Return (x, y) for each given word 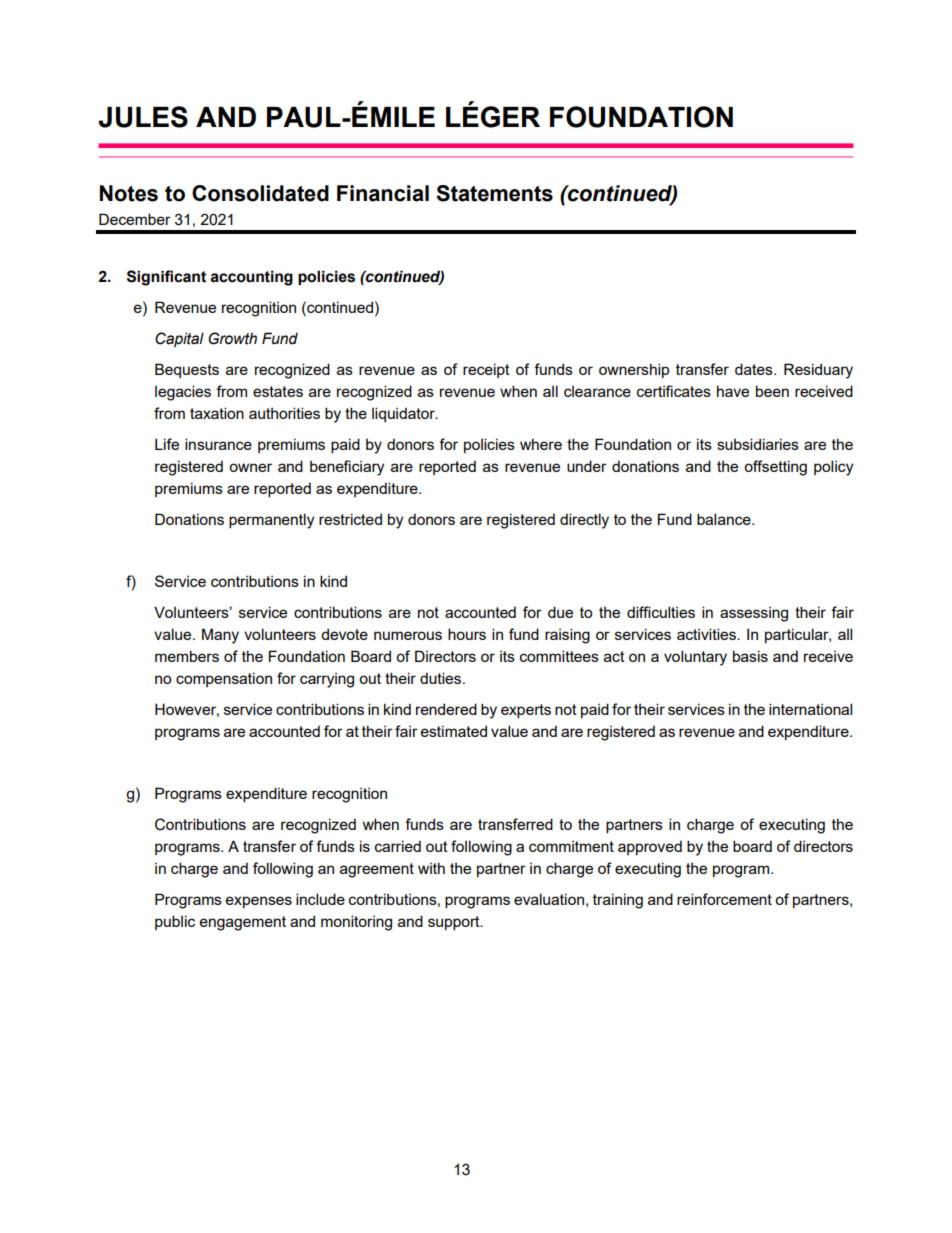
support (455, 923)
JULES (143, 117)
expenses (259, 902)
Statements (494, 193)
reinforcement (724, 899)
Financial (383, 193)
